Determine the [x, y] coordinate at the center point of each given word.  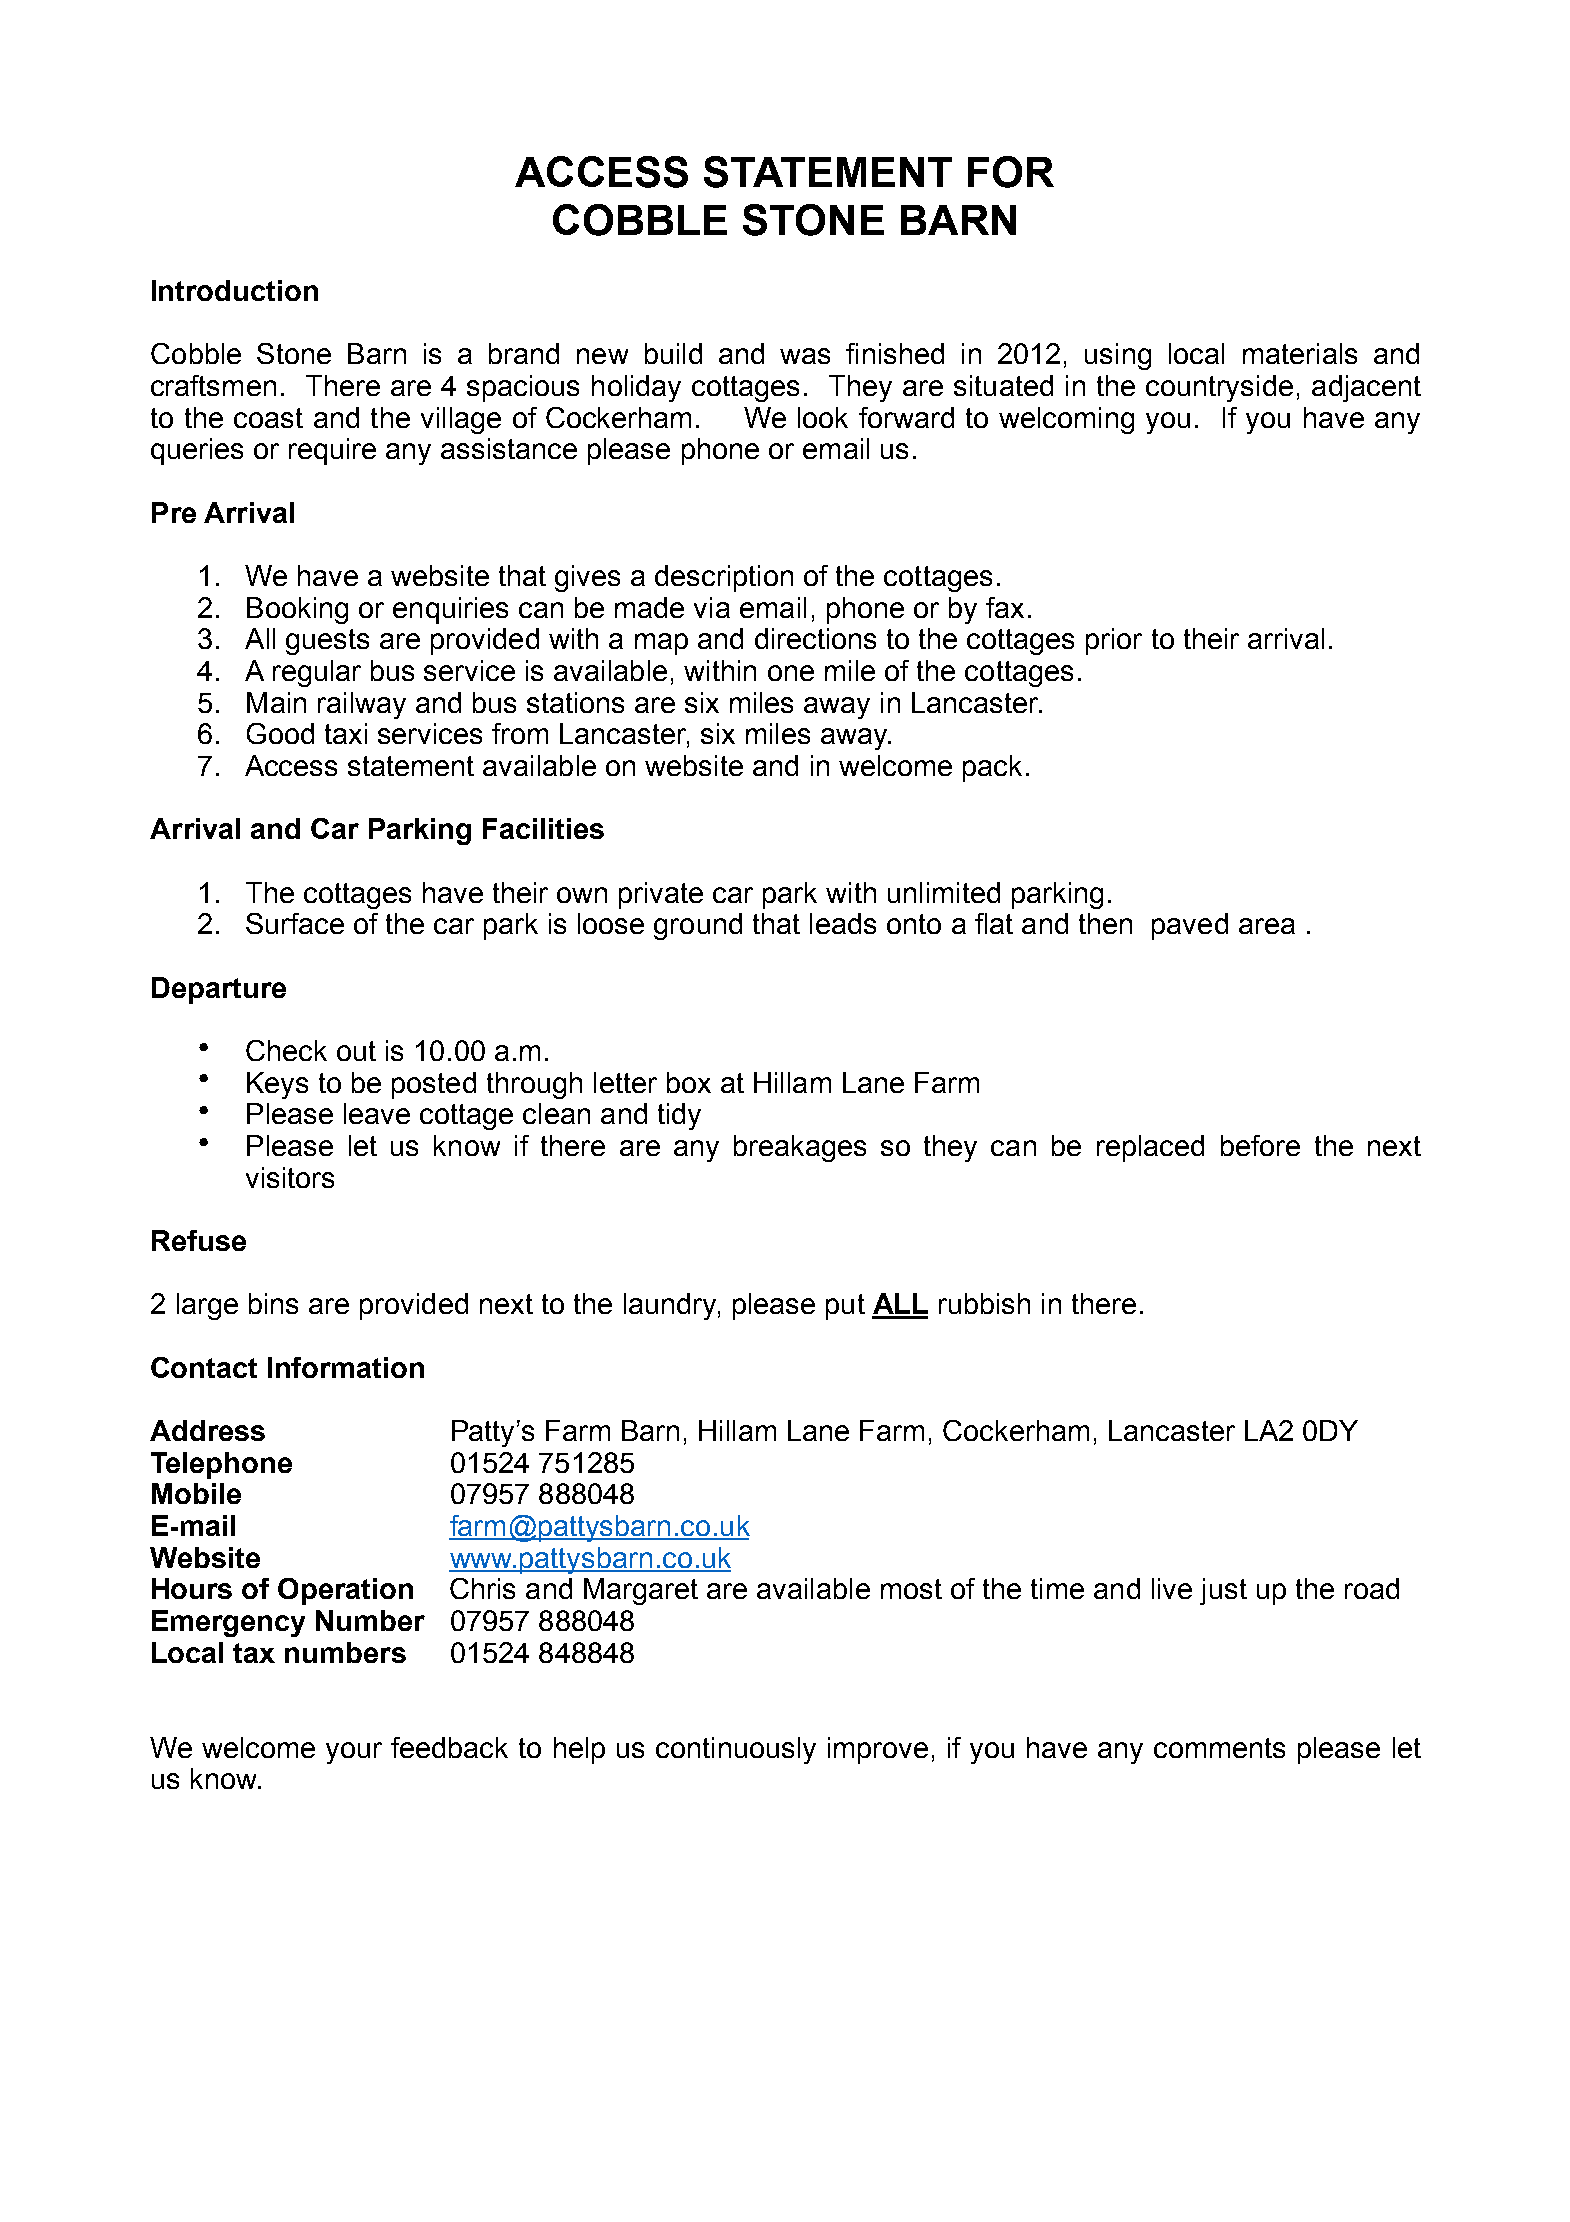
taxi [346, 733]
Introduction [235, 290]
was [805, 356]
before [1260, 1145]
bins [273, 1303]
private [661, 895]
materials [1300, 353]
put [845, 1307]
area [1267, 926]
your [354, 1753]
